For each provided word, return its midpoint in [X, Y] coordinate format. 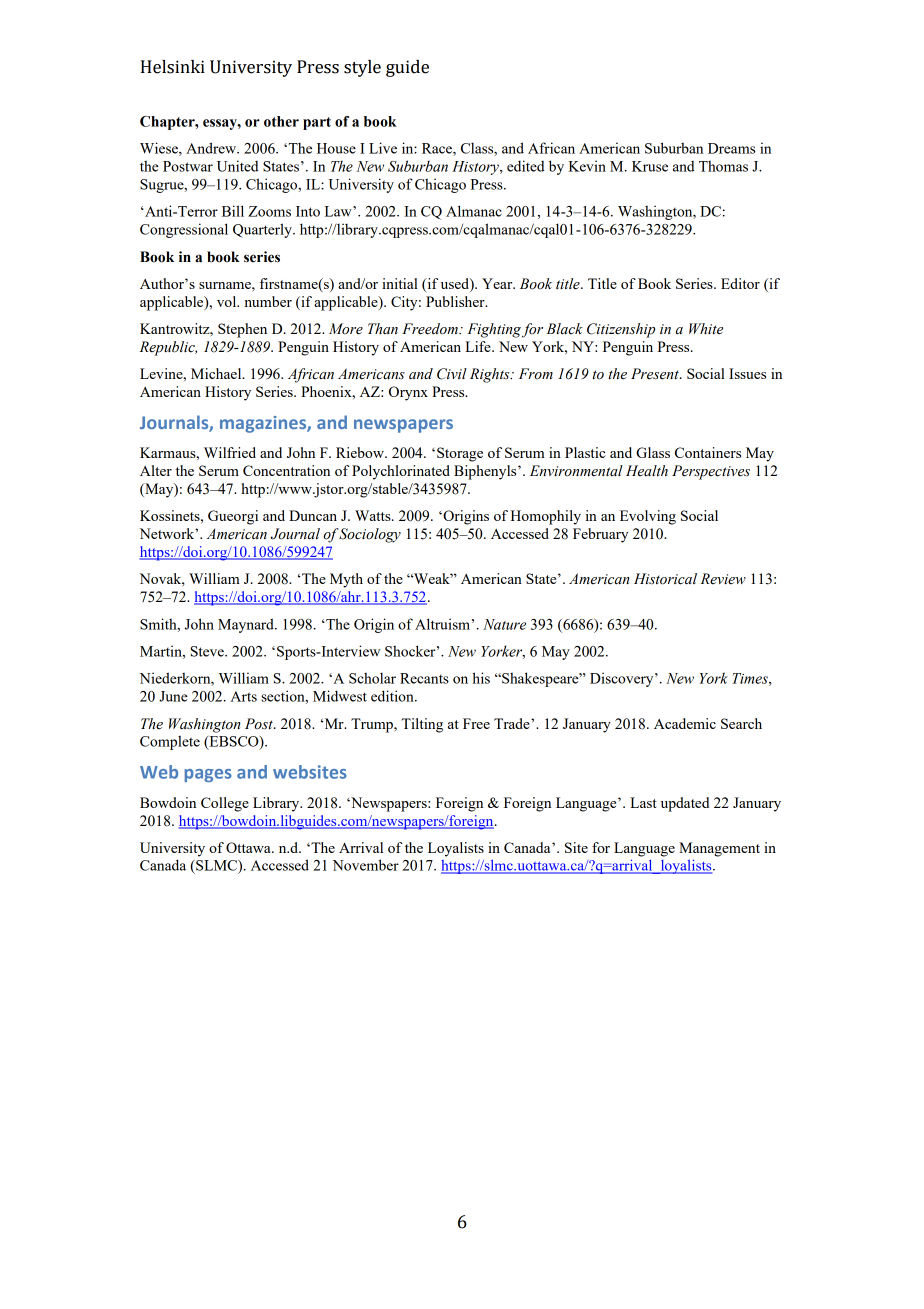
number [268, 301]
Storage [460, 454]
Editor [740, 283]
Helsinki [173, 67]
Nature [504, 624]
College [225, 804]
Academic [685, 723]
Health [647, 470]
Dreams [731, 148]
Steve [208, 651]
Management [719, 849]
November [366, 865]
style [362, 68]
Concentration [286, 470]
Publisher [456, 301]
